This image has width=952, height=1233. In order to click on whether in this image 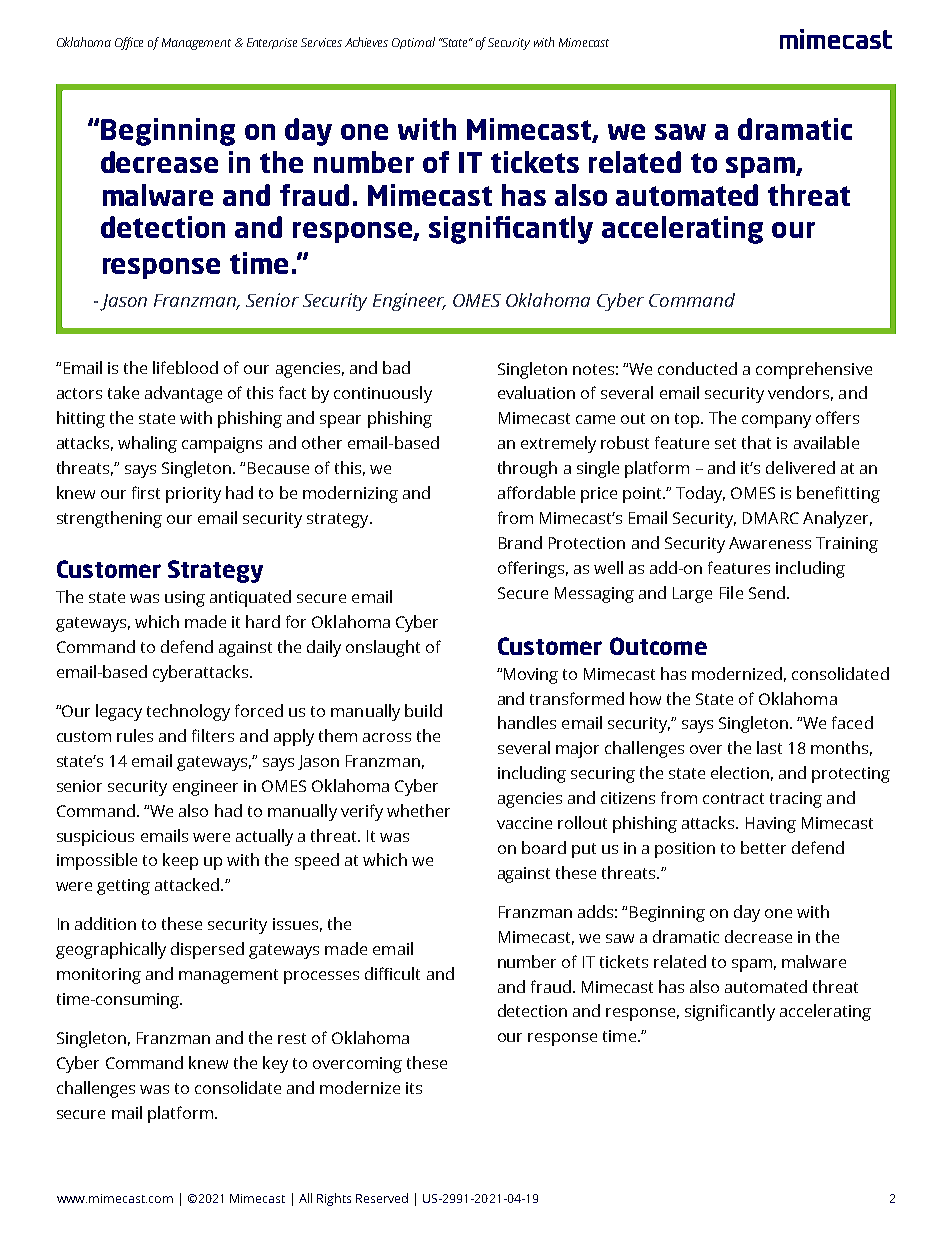, I will do `click(418, 810)`.
